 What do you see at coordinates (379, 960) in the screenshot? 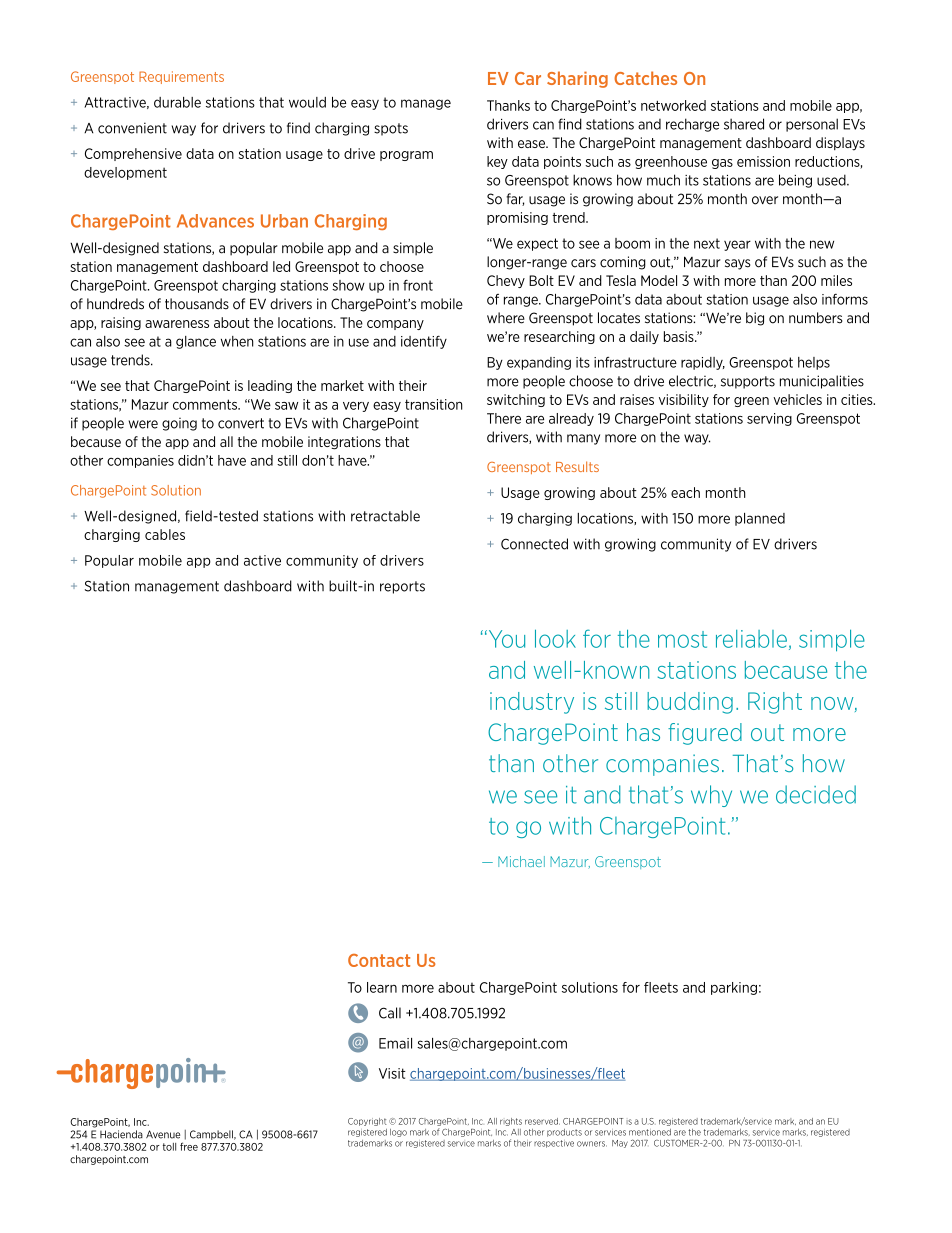
I see `Contact` at bounding box center [379, 960].
